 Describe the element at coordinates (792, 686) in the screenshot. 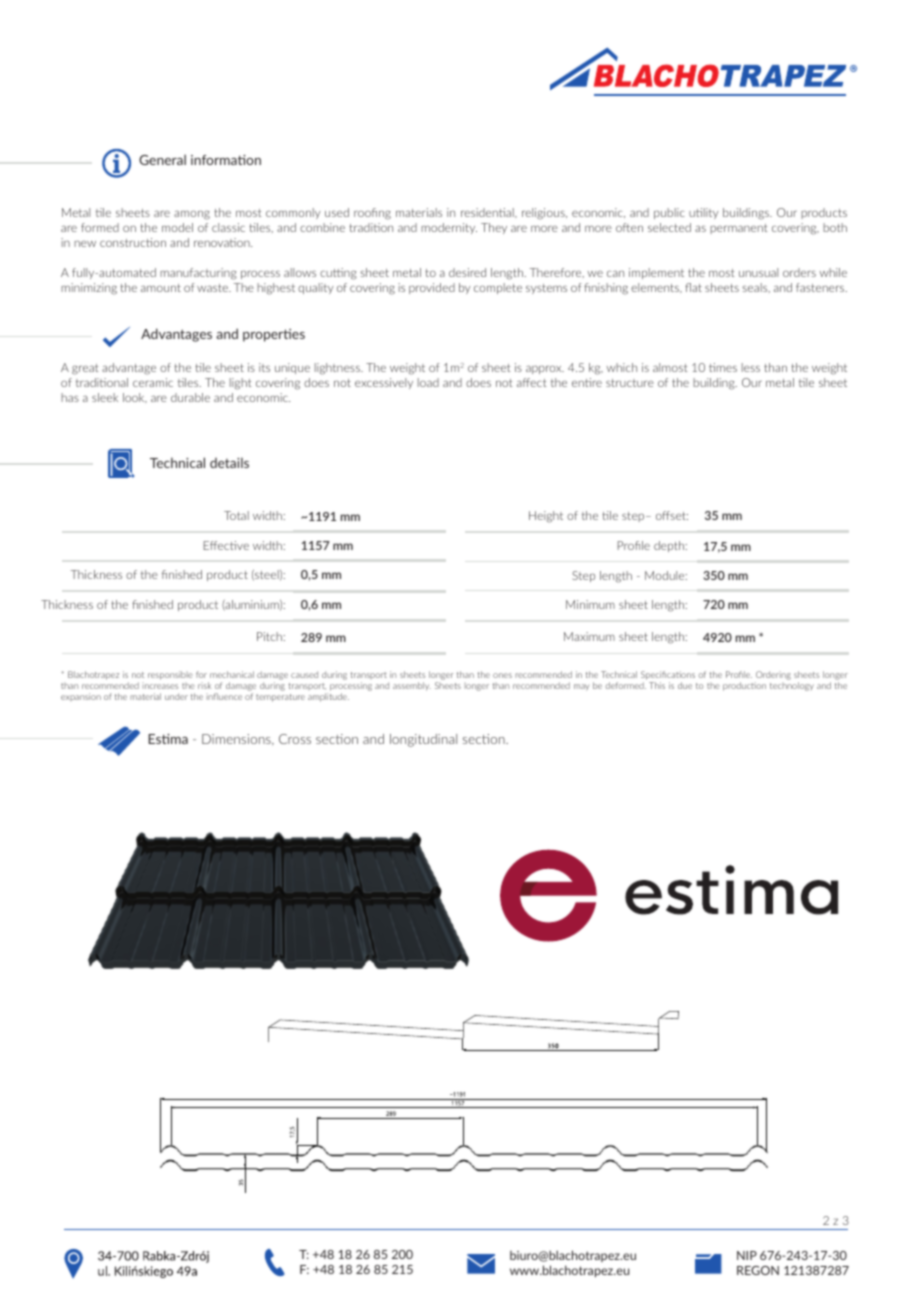

I see `technology` at that location.
